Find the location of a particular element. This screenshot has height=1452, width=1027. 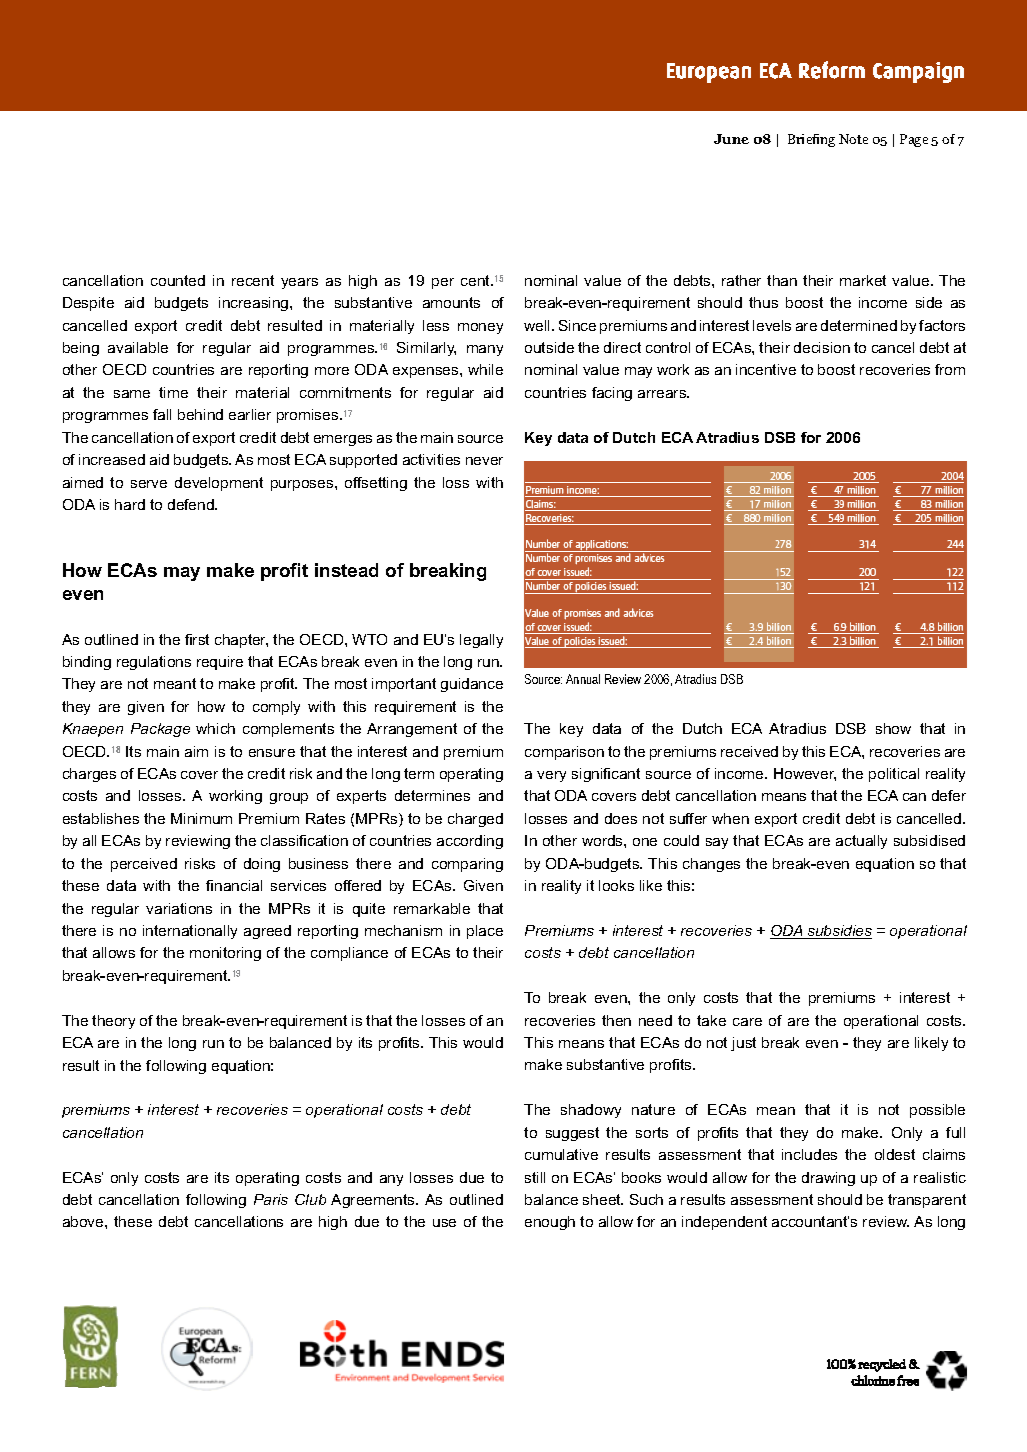

behind is located at coordinates (200, 414).
